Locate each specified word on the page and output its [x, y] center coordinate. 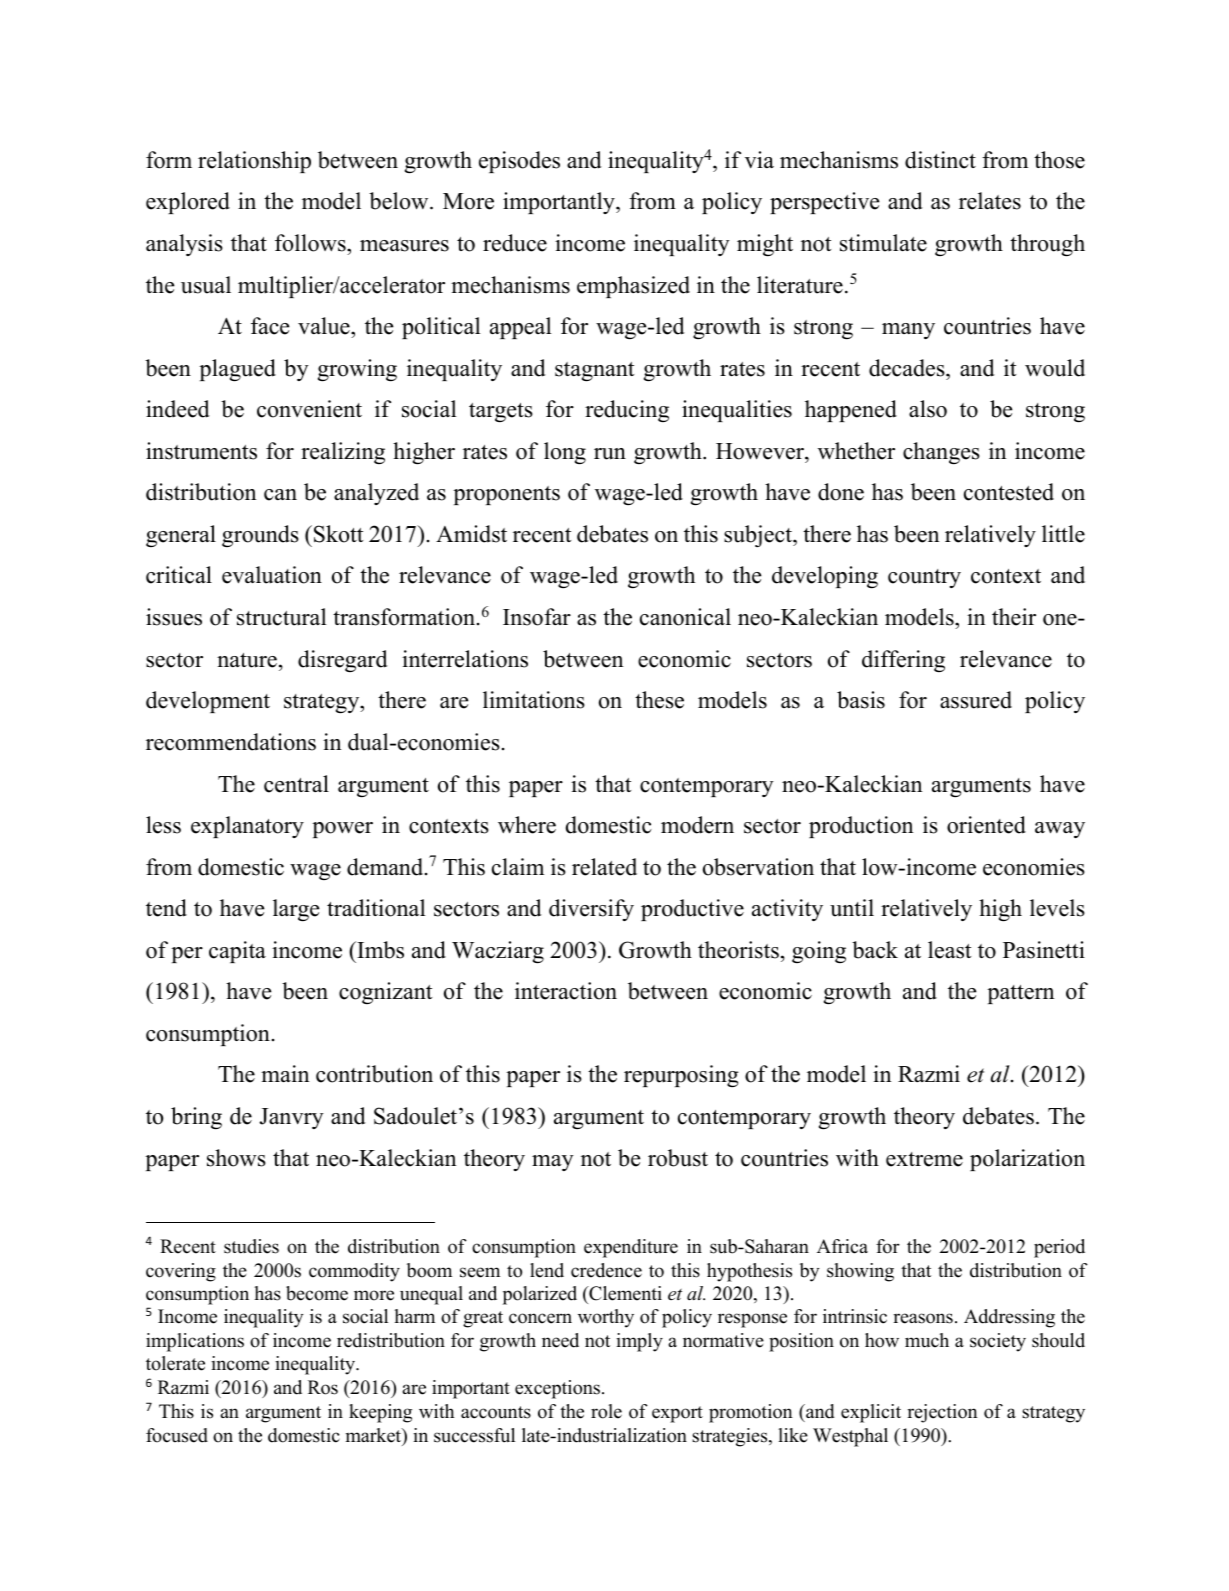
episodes [519, 162]
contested [1009, 492]
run [610, 454]
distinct [940, 160]
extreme [924, 1159]
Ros [323, 1387]
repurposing [681, 1076]
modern [697, 825]
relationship [254, 162]
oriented [986, 825]
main [285, 1073]
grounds [260, 536]
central [296, 784]
